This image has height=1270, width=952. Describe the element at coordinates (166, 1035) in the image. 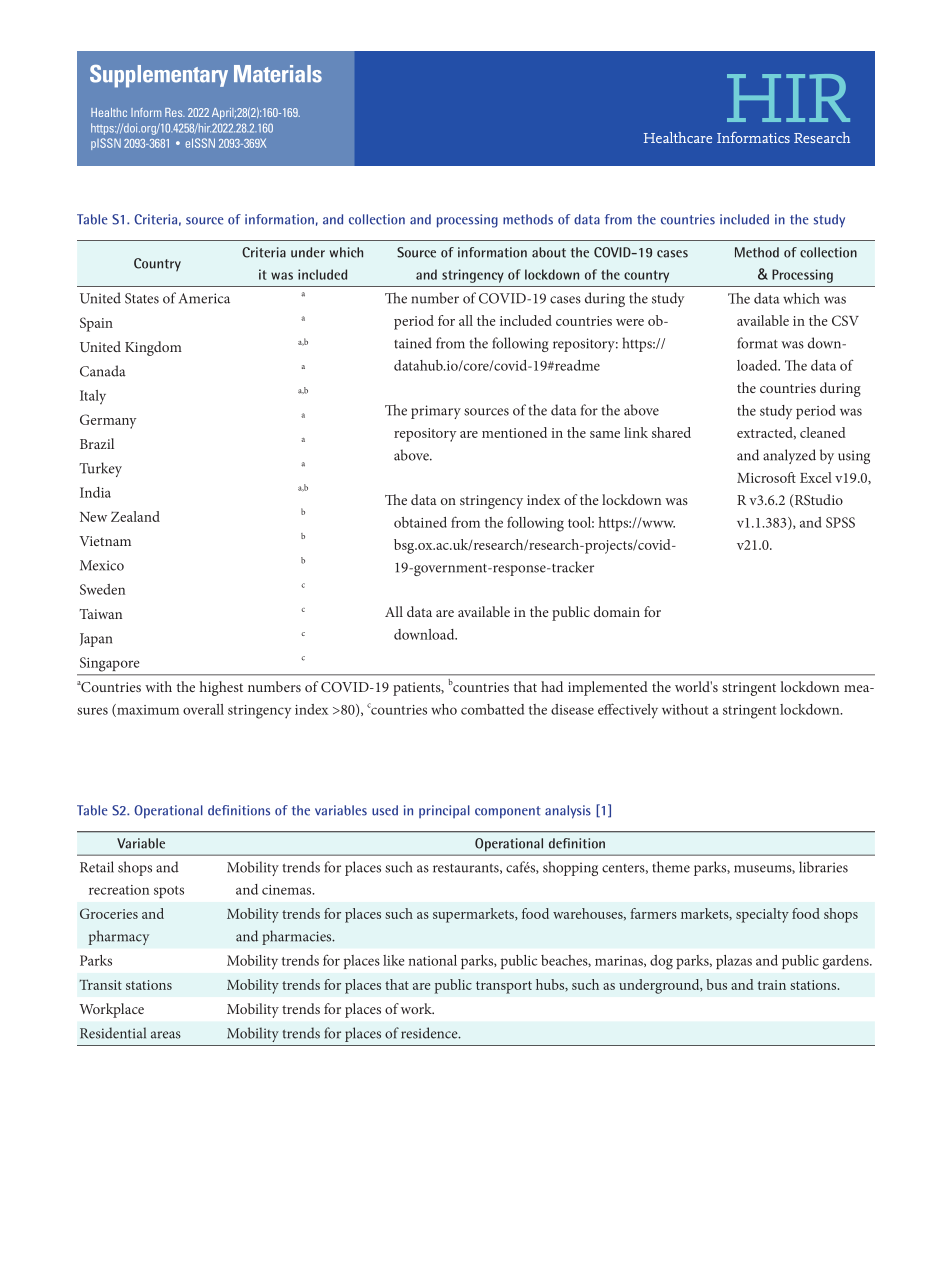

I see `areas` at that location.
